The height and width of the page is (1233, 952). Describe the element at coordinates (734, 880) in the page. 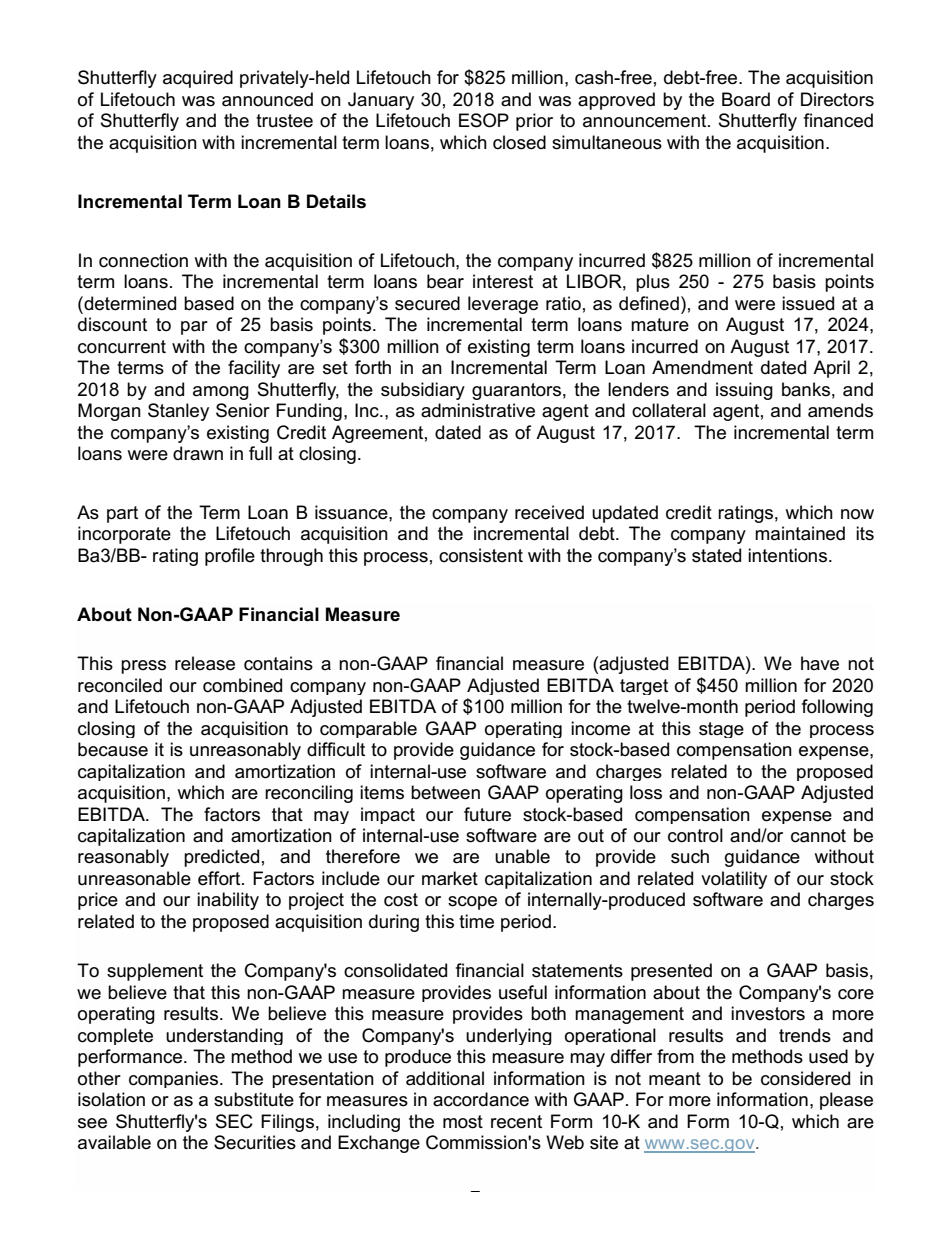

I see `volatility` at that location.
